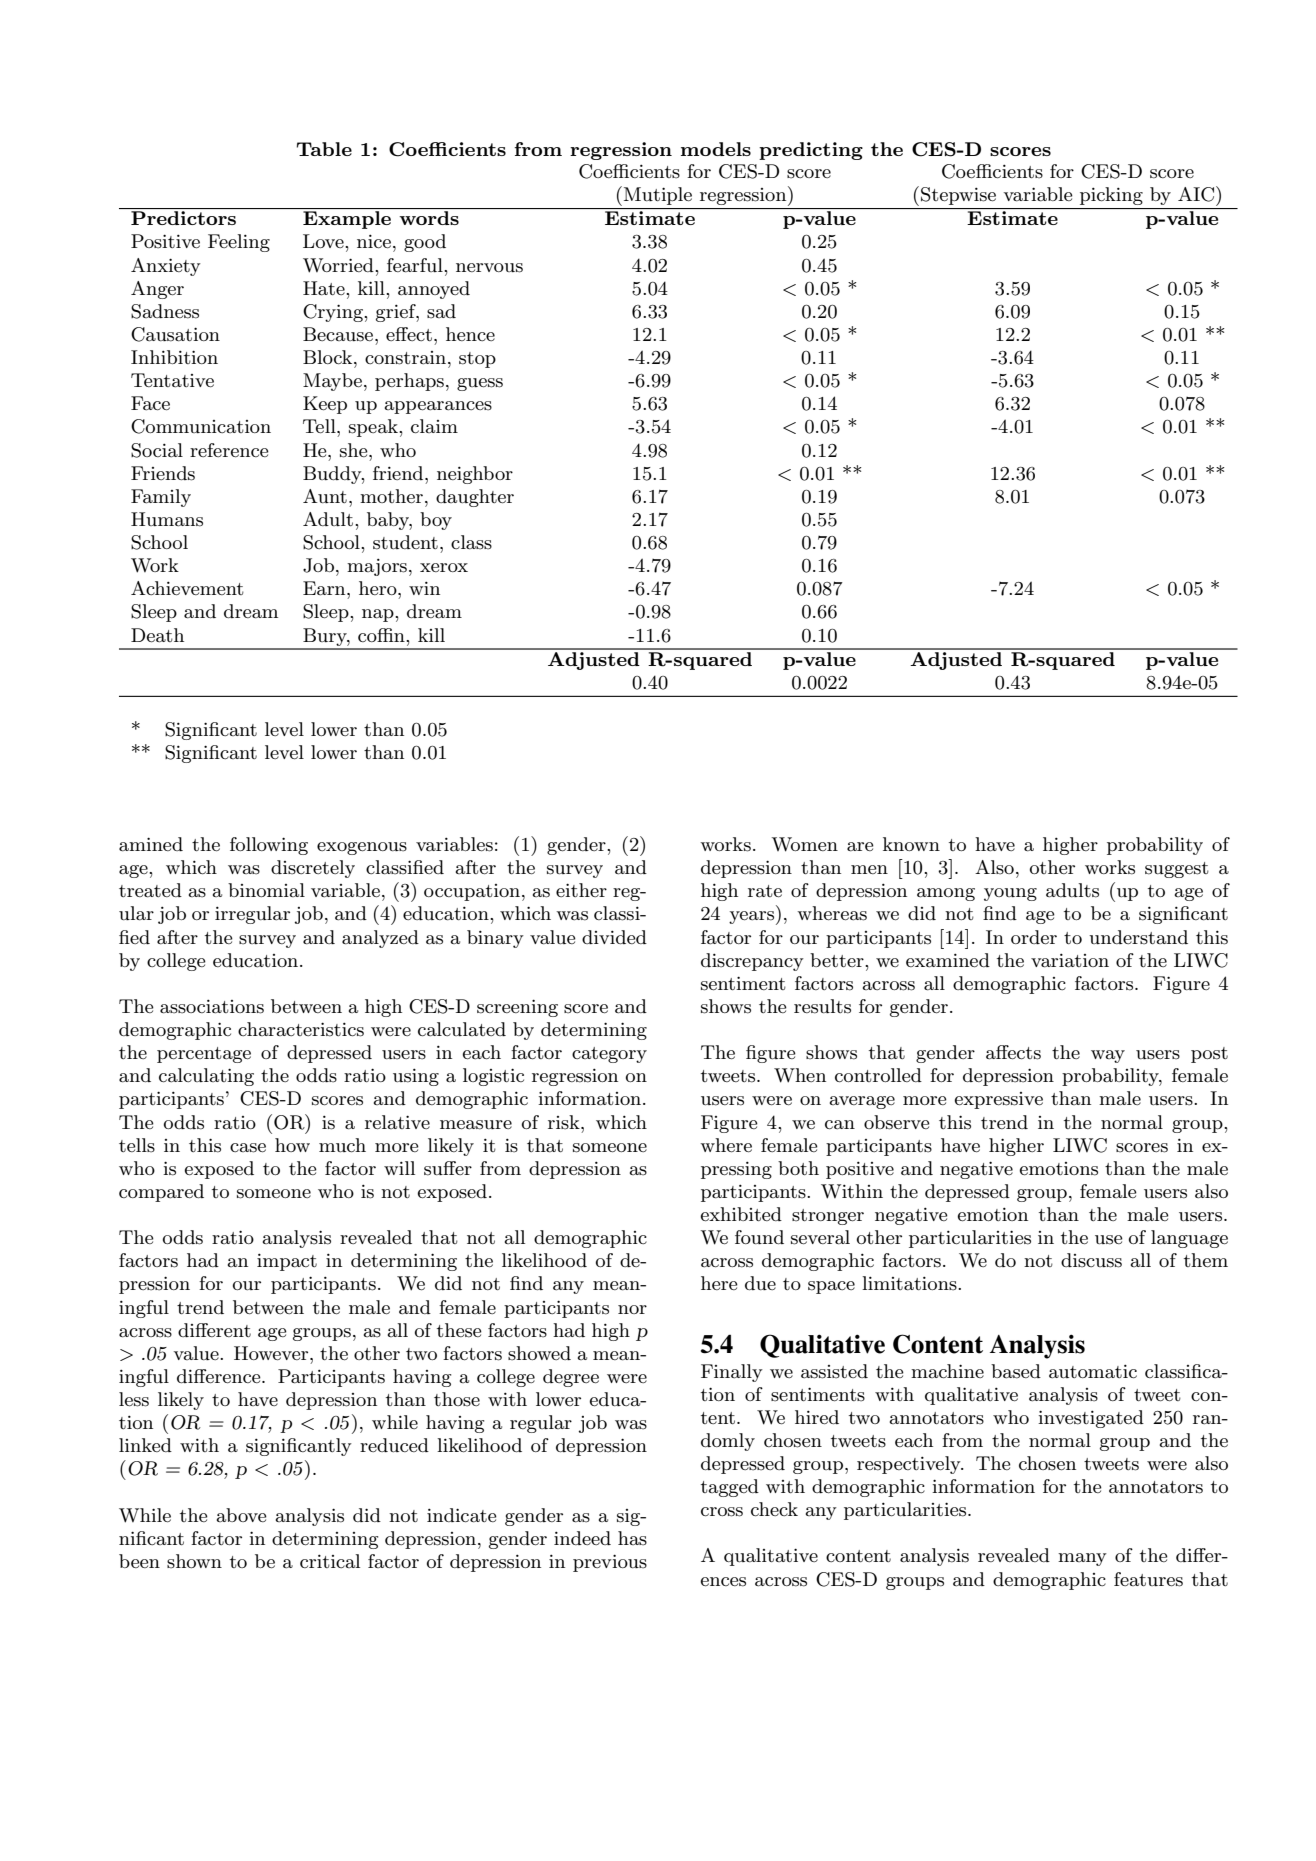 The width and height of the screenshot is (1316, 1861). Describe the element at coordinates (1091, 1260) in the screenshot. I see `discuss` at that location.
